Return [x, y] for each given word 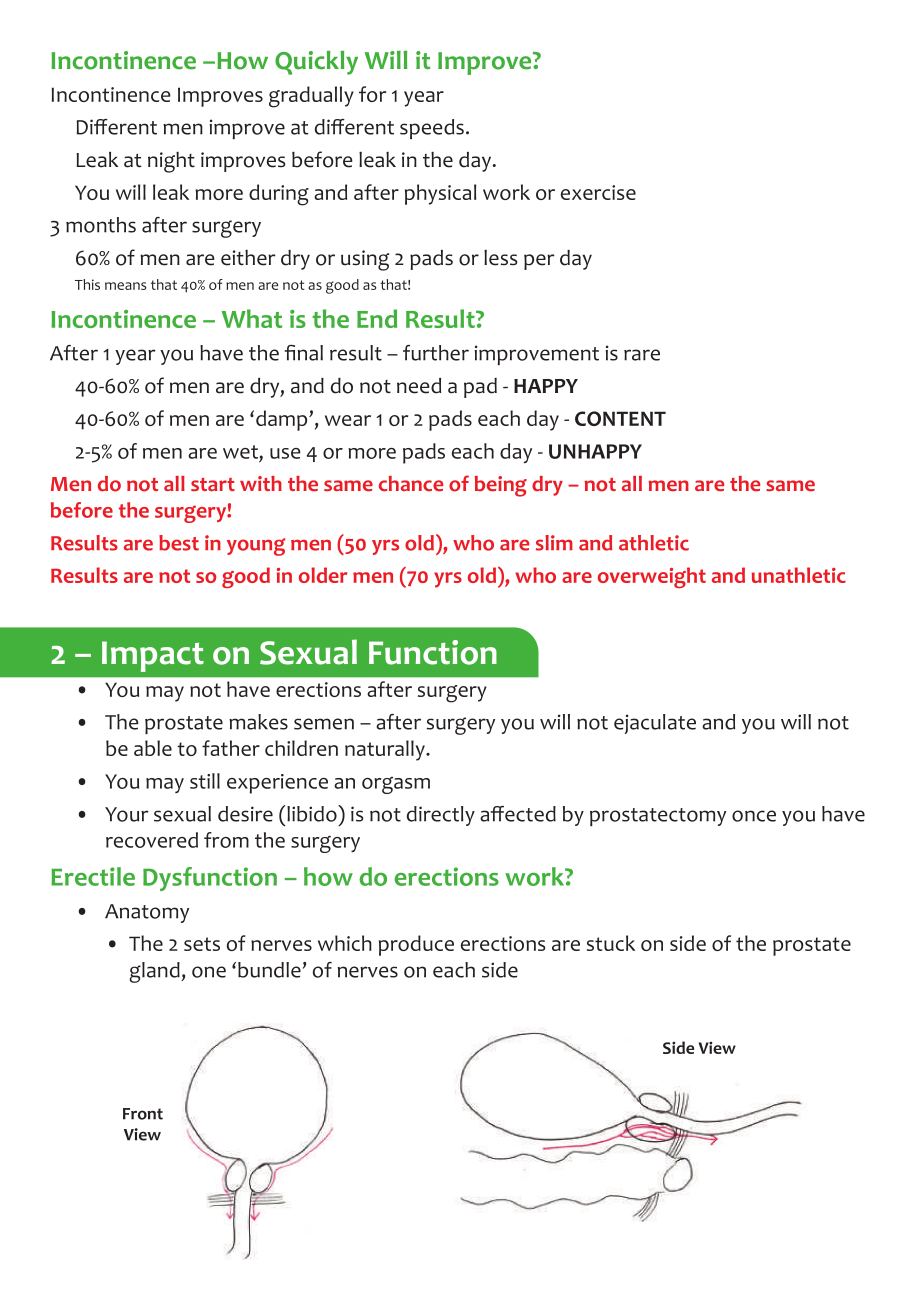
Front [143, 1114]
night [171, 162]
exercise [598, 192]
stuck [611, 943]
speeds [432, 129]
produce [416, 945]
